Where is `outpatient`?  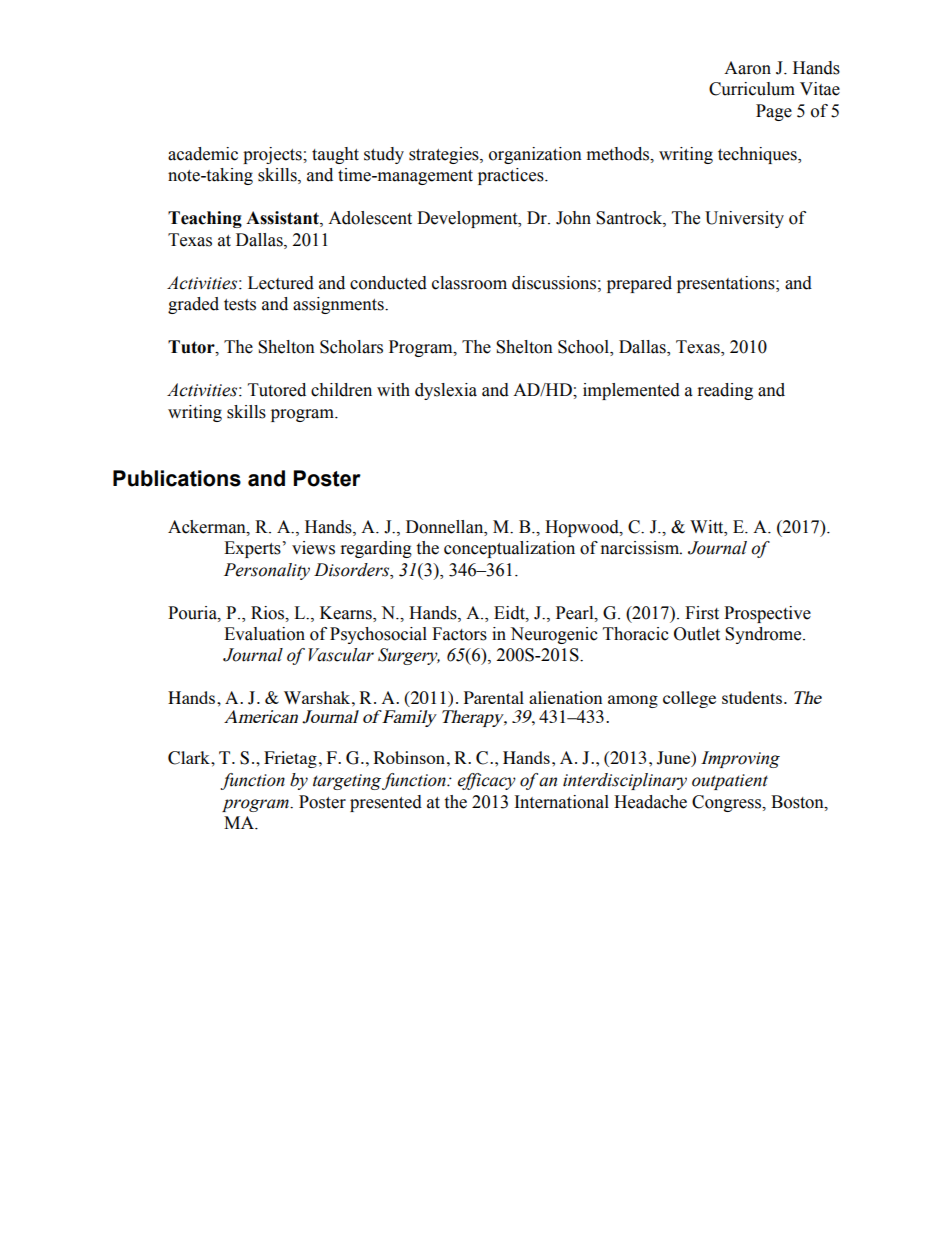
outpatient is located at coordinates (730, 782).
